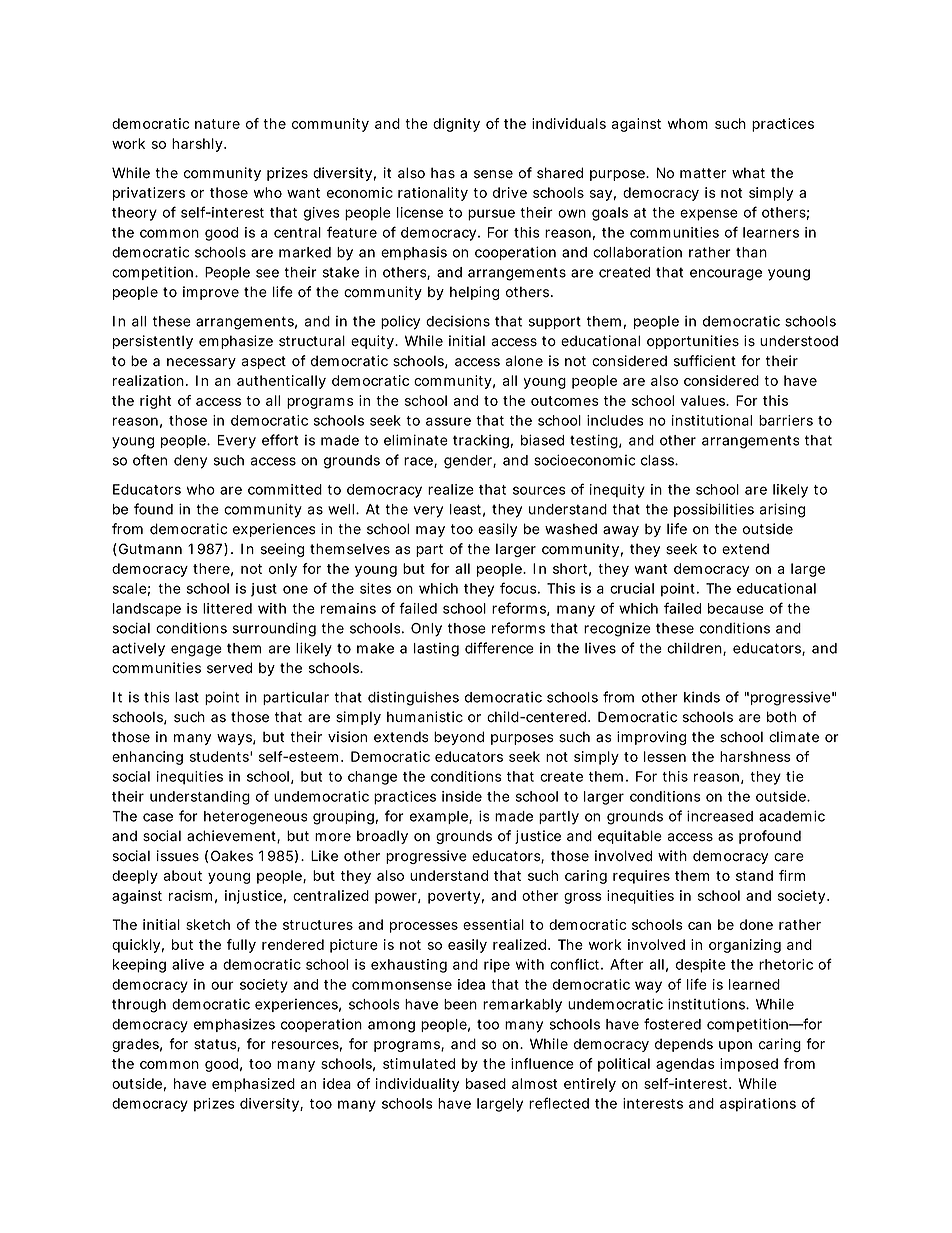  What do you see at coordinates (233, 837) in the page?
I see `achievement` at bounding box center [233, 837].
